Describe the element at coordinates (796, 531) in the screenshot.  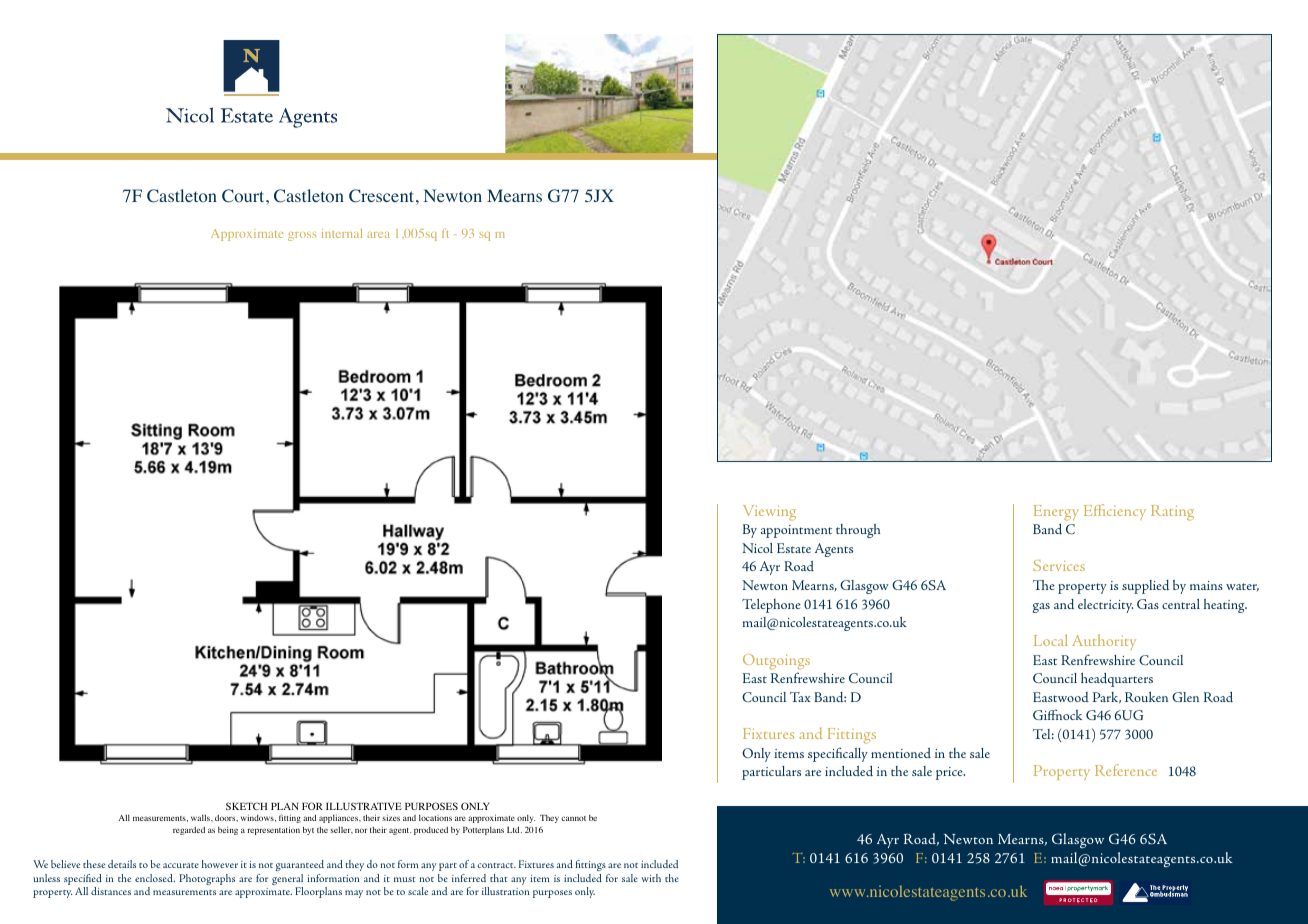
I see `appointment` at that location.
